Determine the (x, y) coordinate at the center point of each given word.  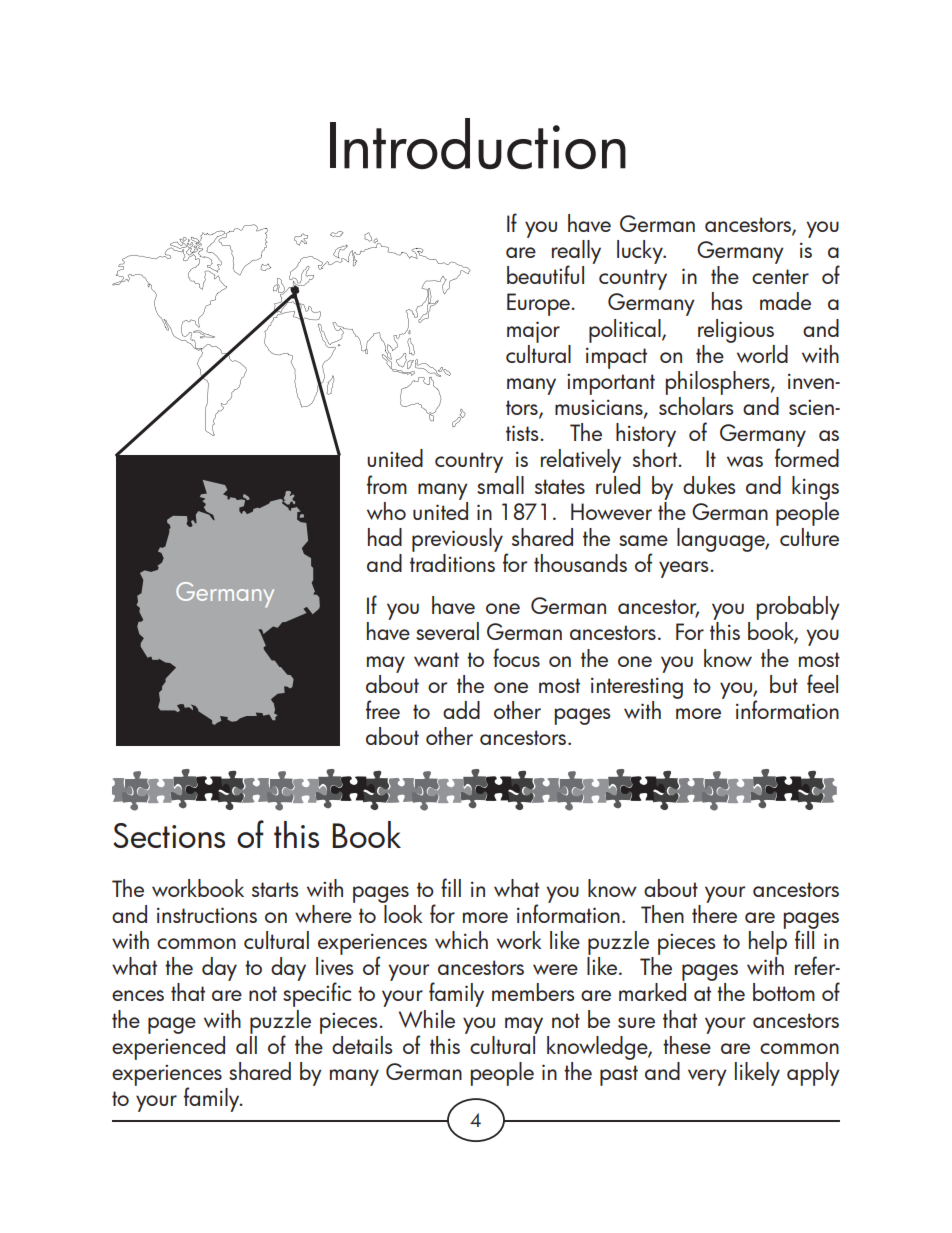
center (780, 276)
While (427, 1019)
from (387, 484)
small (500, 485)
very (707, 1077)
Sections (169, 835)
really (576, 253)
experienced (168, 1046)
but (784, 684)
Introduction (478, 143)
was (745, 461)
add (461, 710)
